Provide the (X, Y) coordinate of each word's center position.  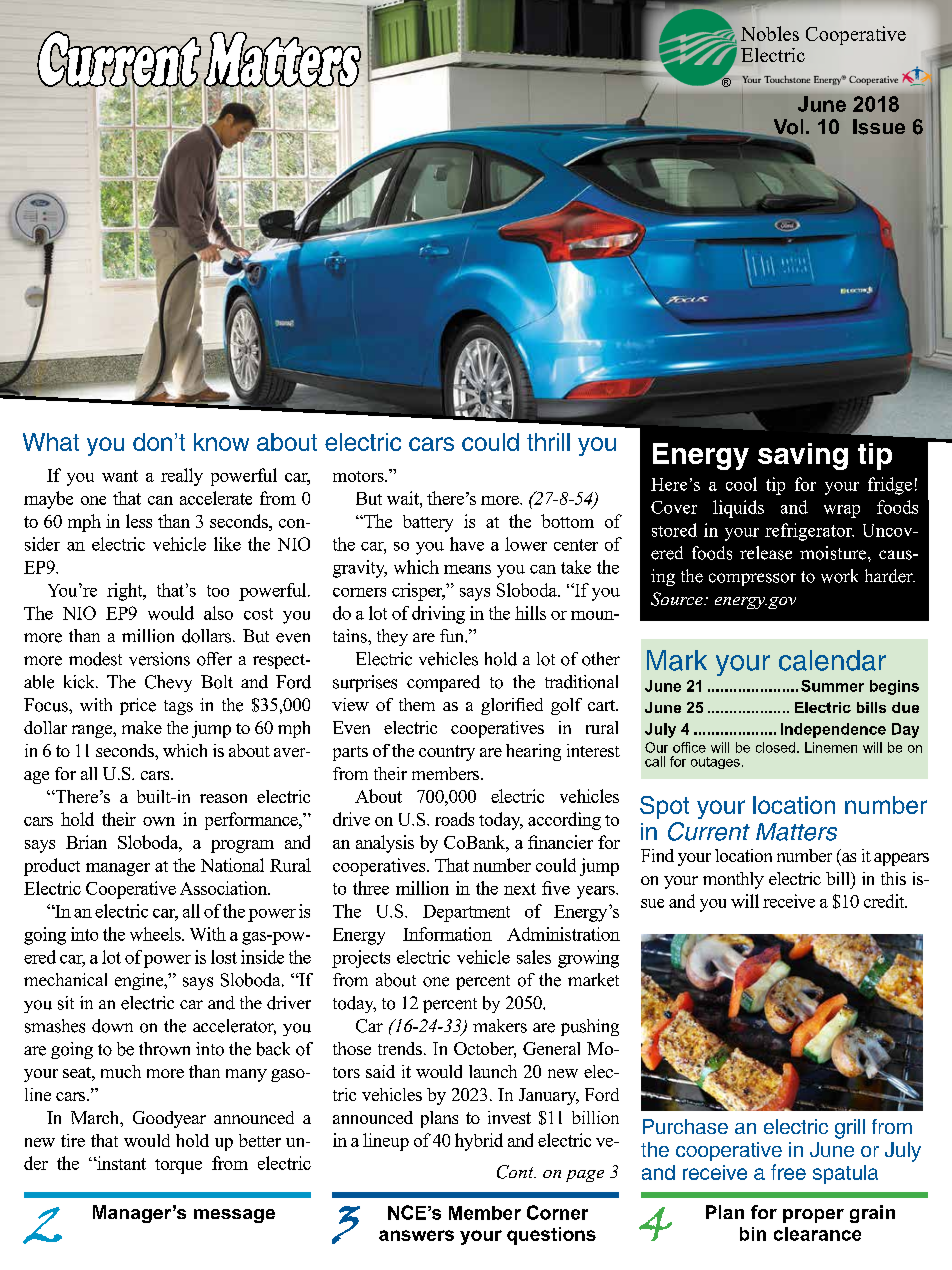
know (221, 442)
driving (438, 615)
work (839, 576)
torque (178, 1166)
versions (159, 659)
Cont (516, 1172)
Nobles (770, 33)
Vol (788, 127)
